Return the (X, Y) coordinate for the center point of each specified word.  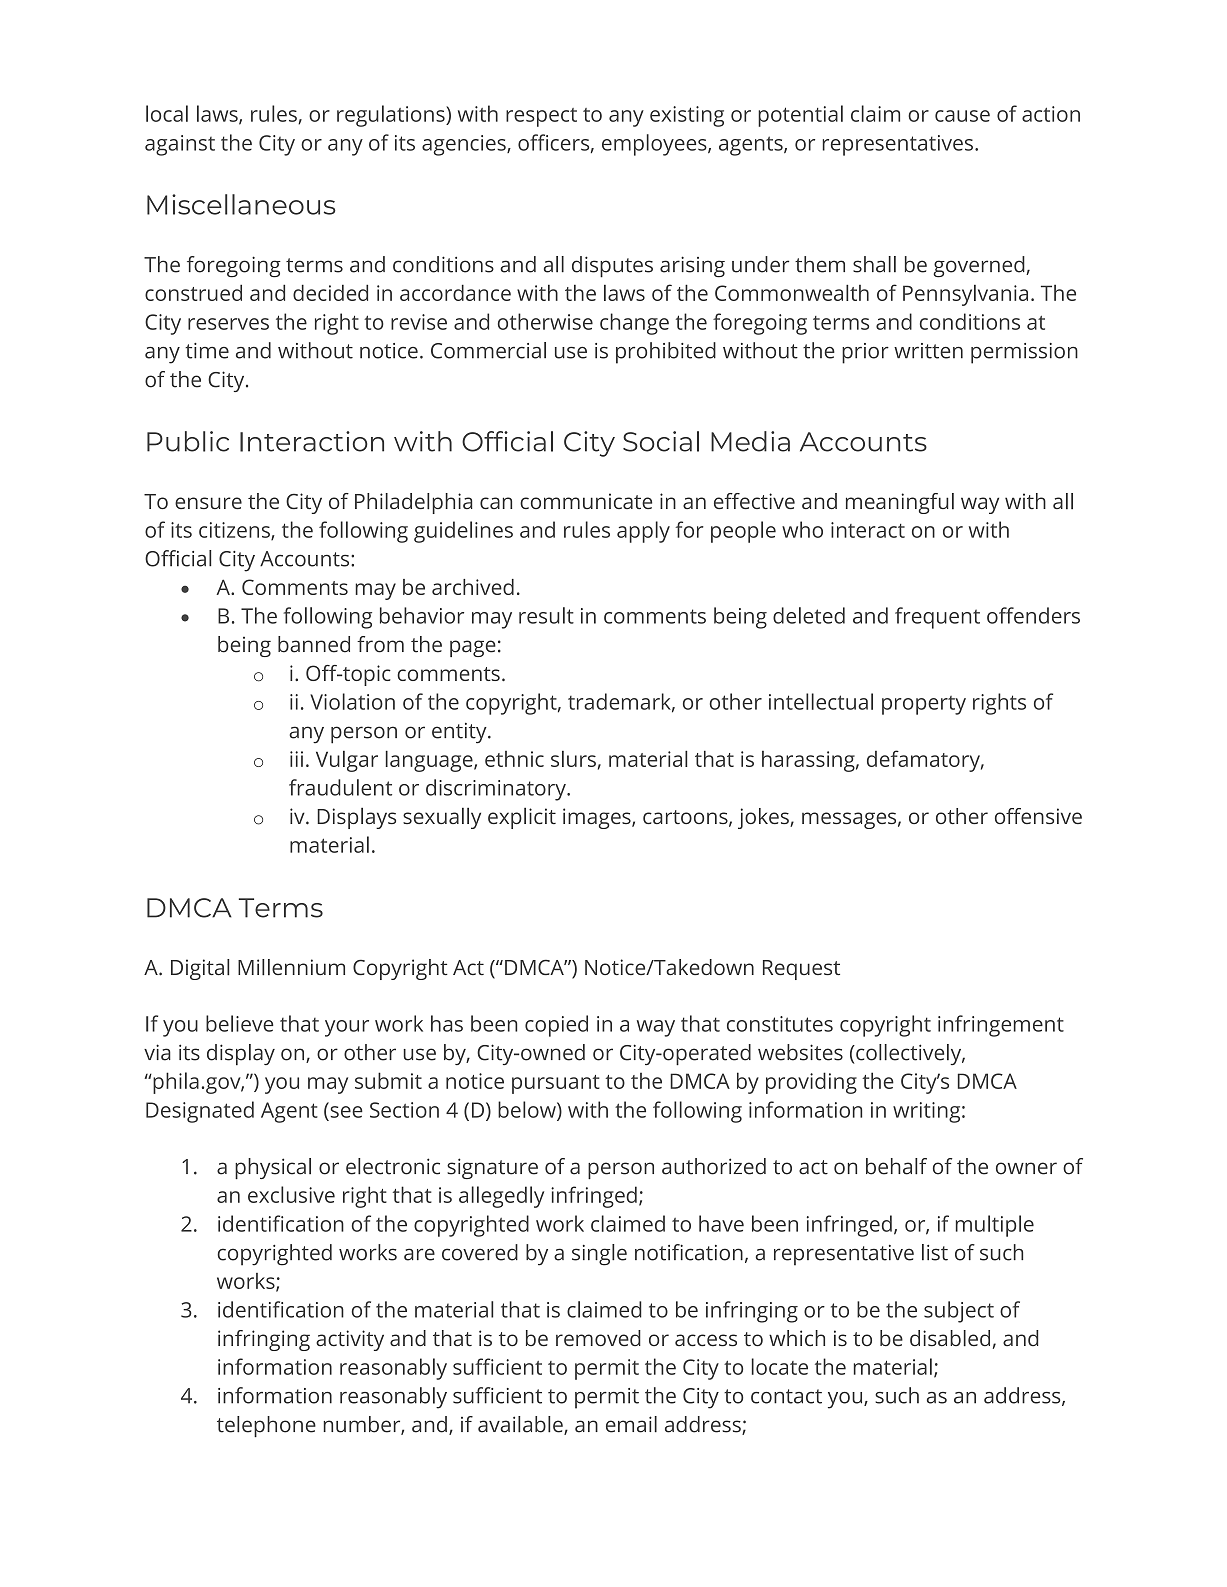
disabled (950, 1338)
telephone (266, 1426)
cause (962, 116)
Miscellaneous (241, 204)
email (631, 1424)
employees (655, 145)
